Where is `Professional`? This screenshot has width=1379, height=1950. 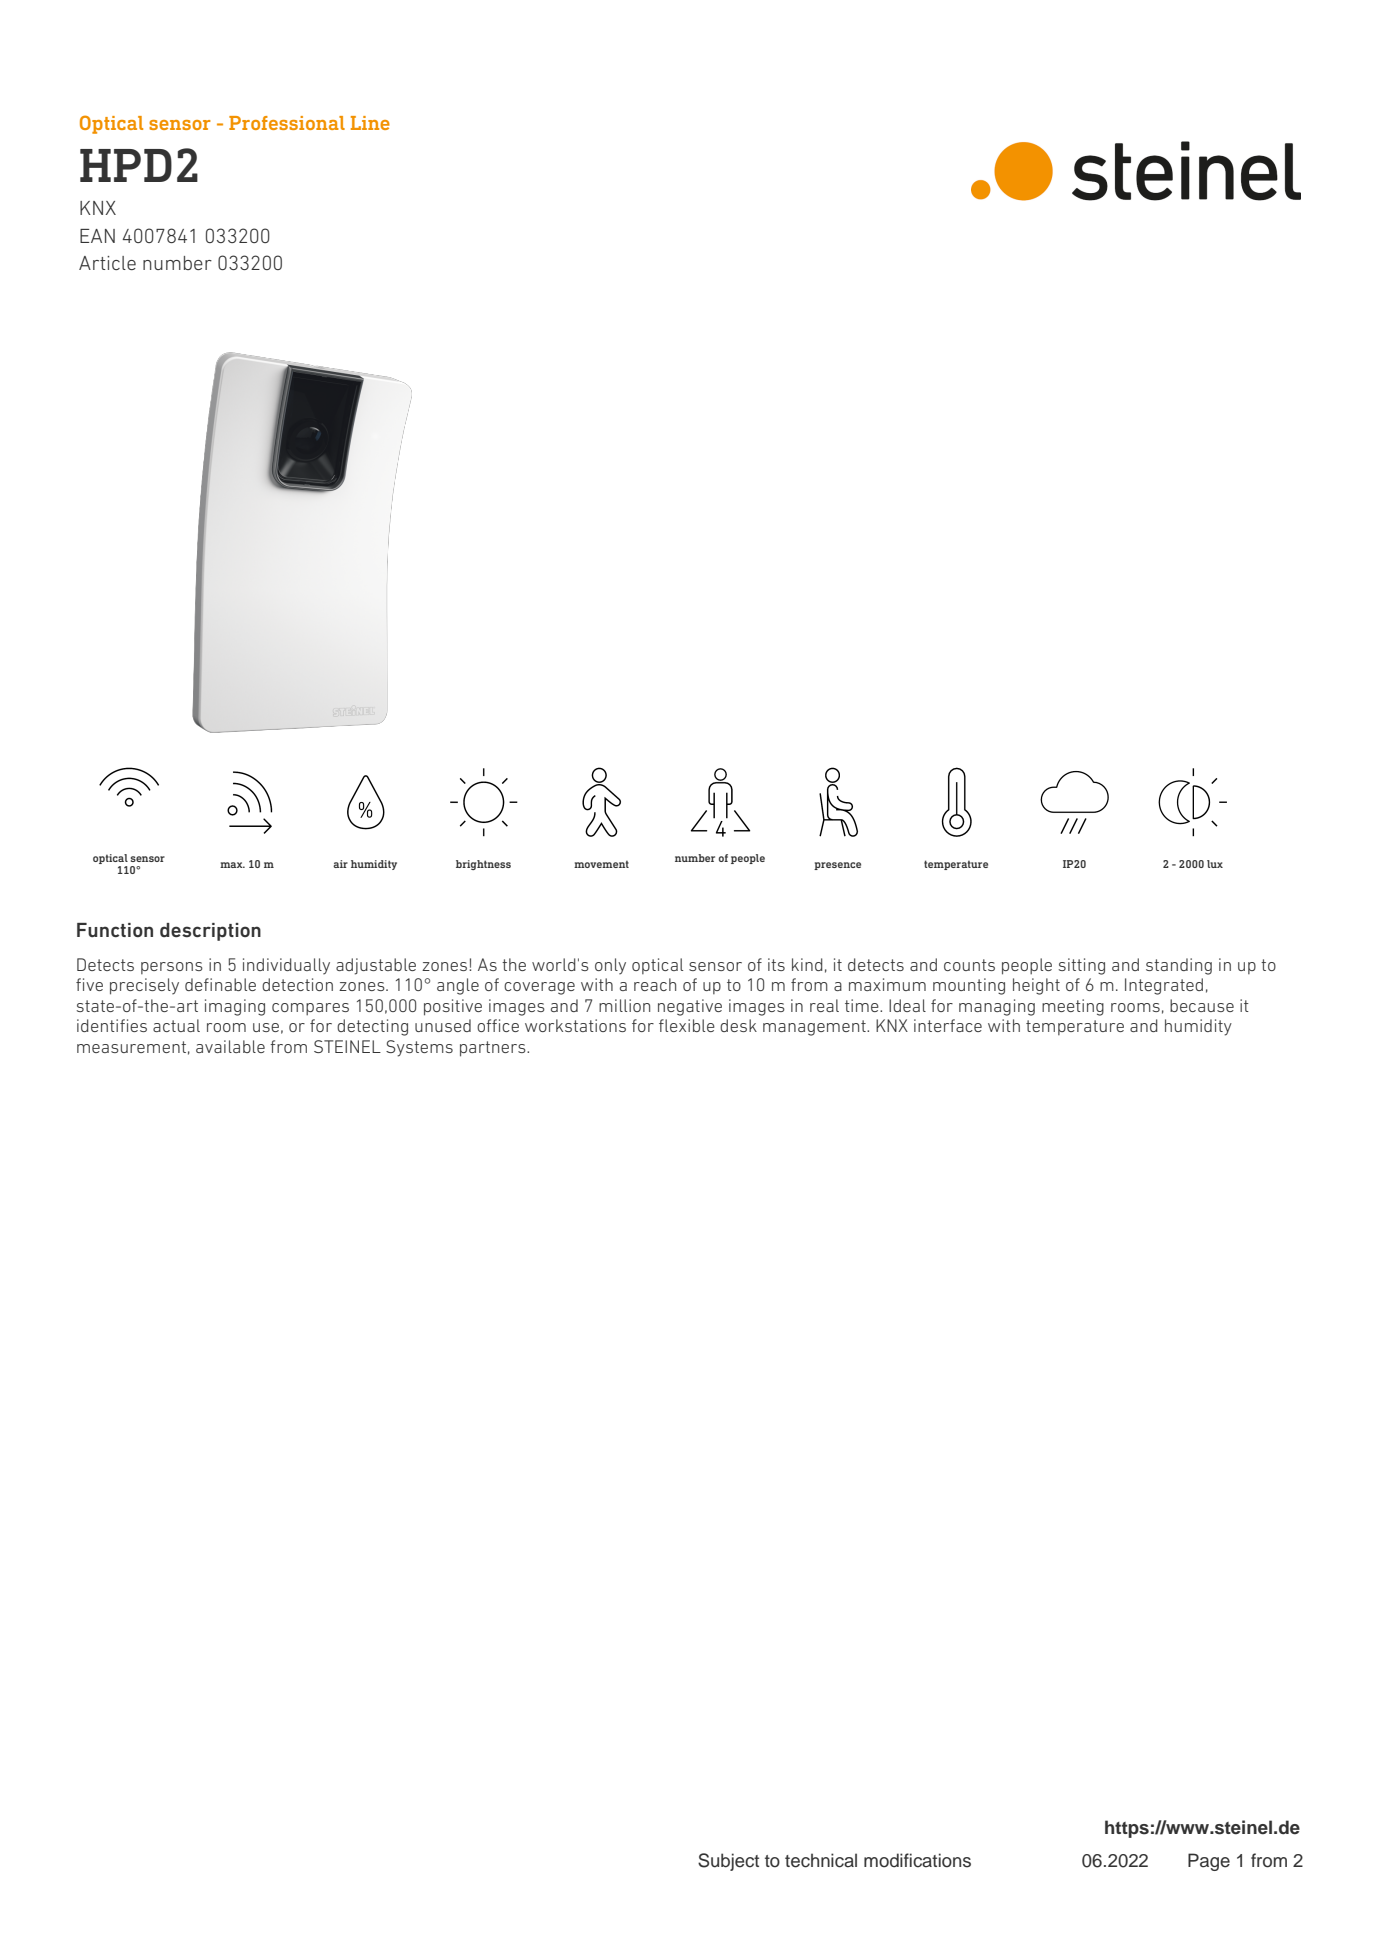 Professional is located at coordinates (287, 123).
